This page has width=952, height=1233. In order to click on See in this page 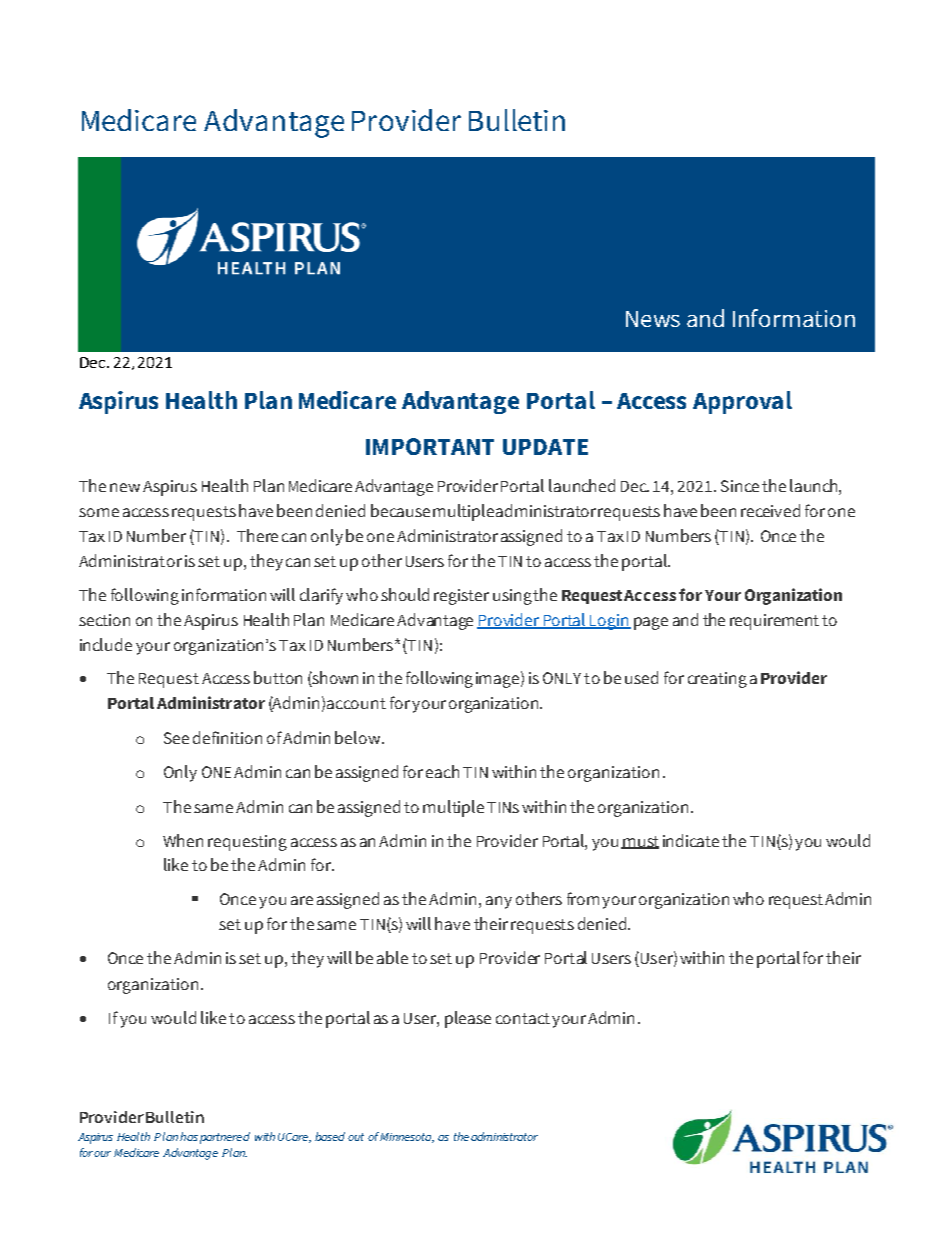, I will do `click(176, 738)`.
